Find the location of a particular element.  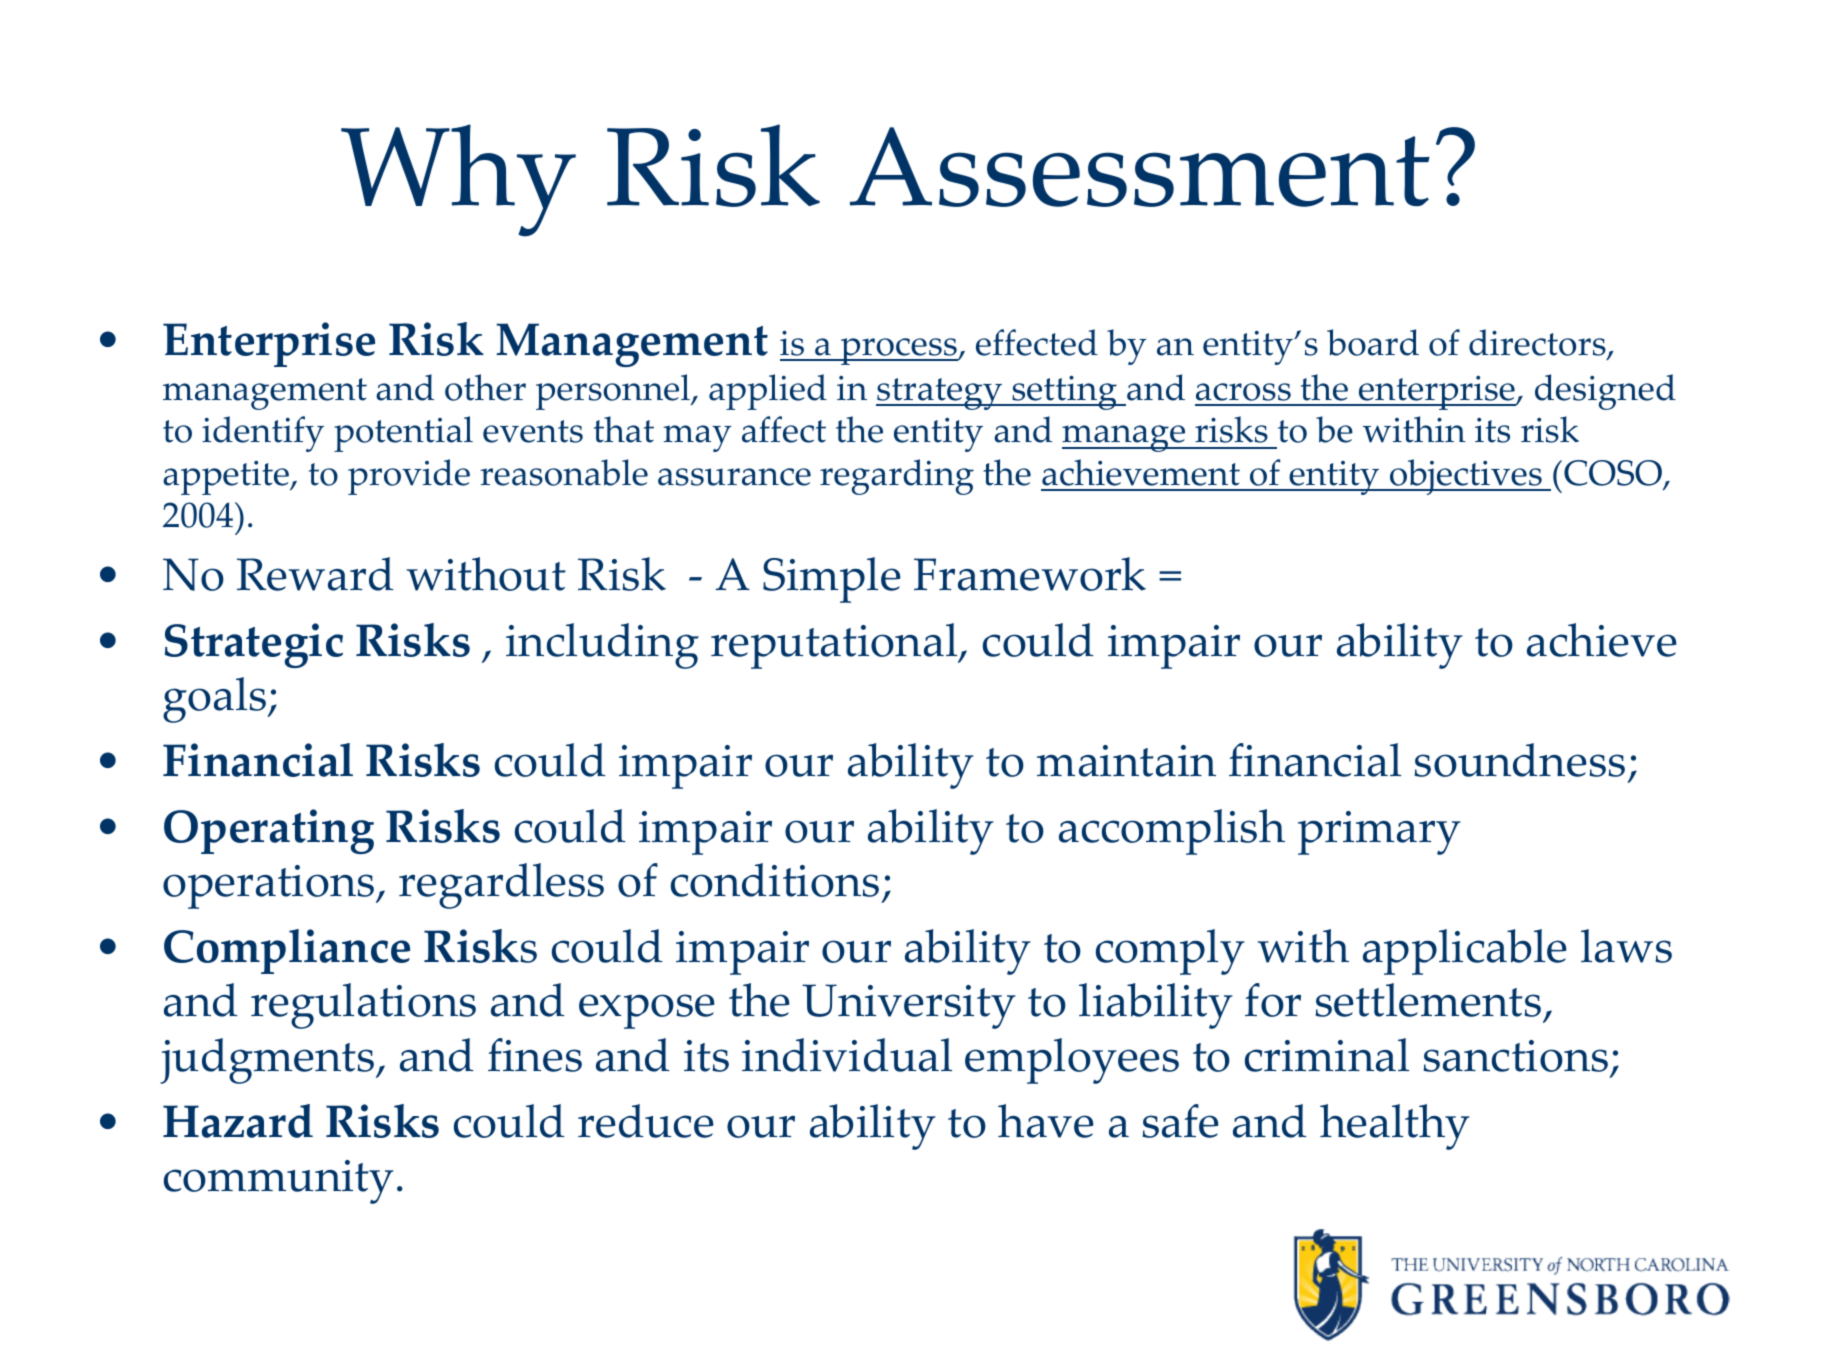

healthy is located at coordinates (1395, 1127).
